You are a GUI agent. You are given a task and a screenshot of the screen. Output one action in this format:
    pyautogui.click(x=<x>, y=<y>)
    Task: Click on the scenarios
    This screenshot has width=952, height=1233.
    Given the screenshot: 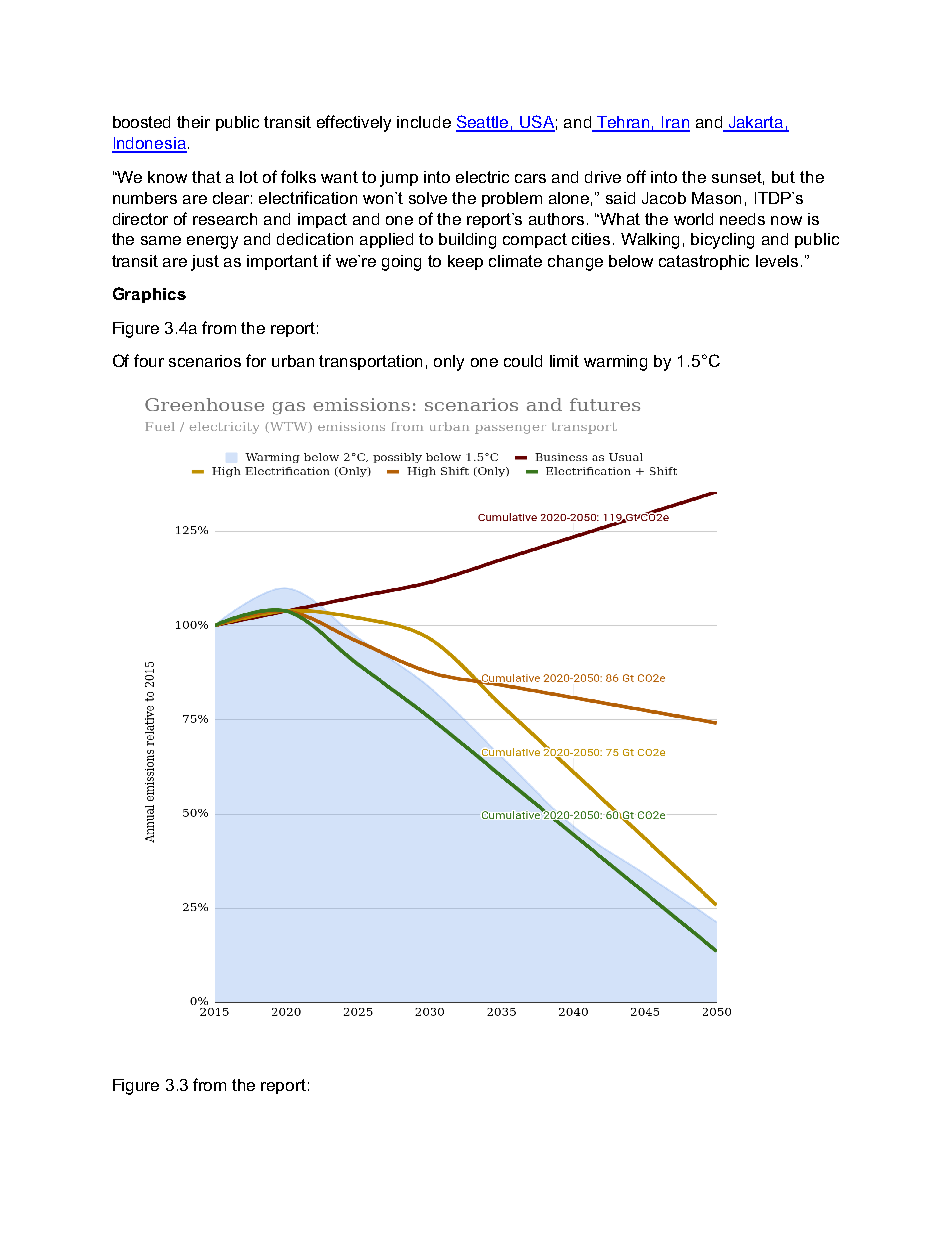 What is the action you would take?
    pyautogui.click(x=205, y=361)
